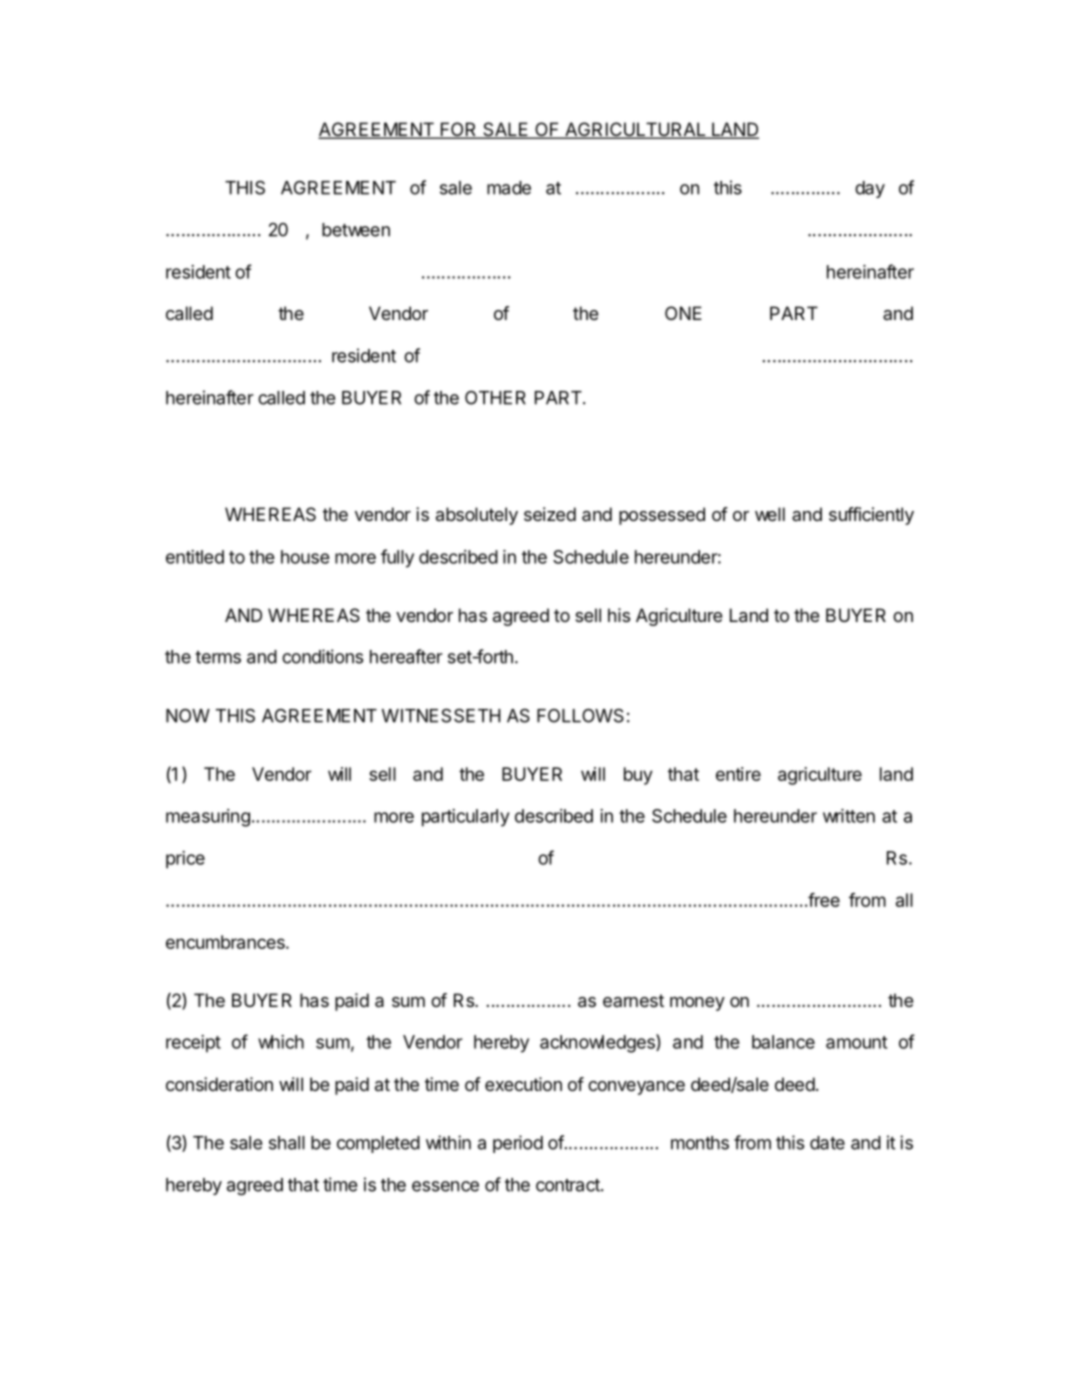 The image size is (1079, 1397). What do you see at coordinates (509, 188) in the document?
I see `made` at bounding box center [509, 188].
